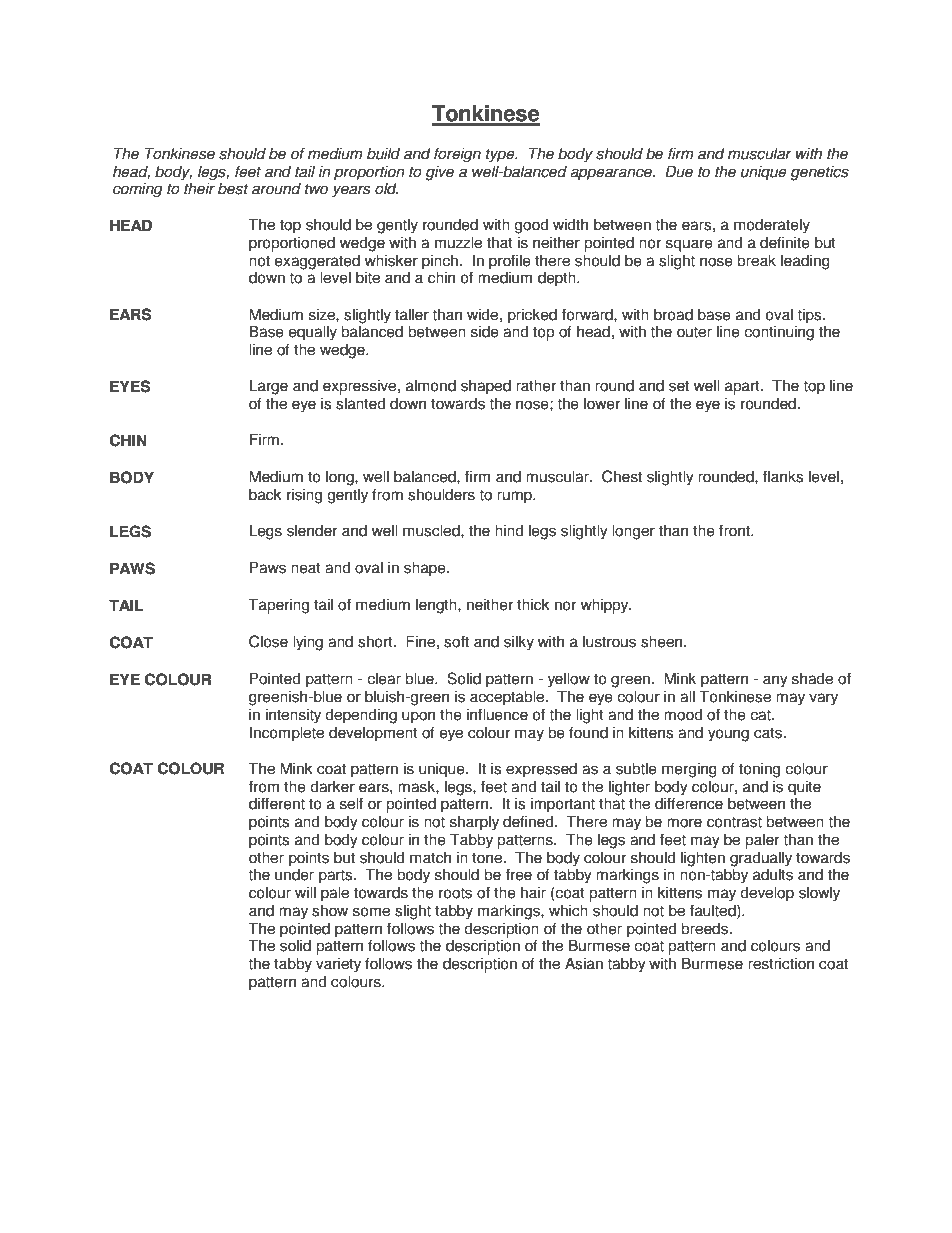 This page has height=1233, width=952. I want to click on Due, so click(679, 171).
